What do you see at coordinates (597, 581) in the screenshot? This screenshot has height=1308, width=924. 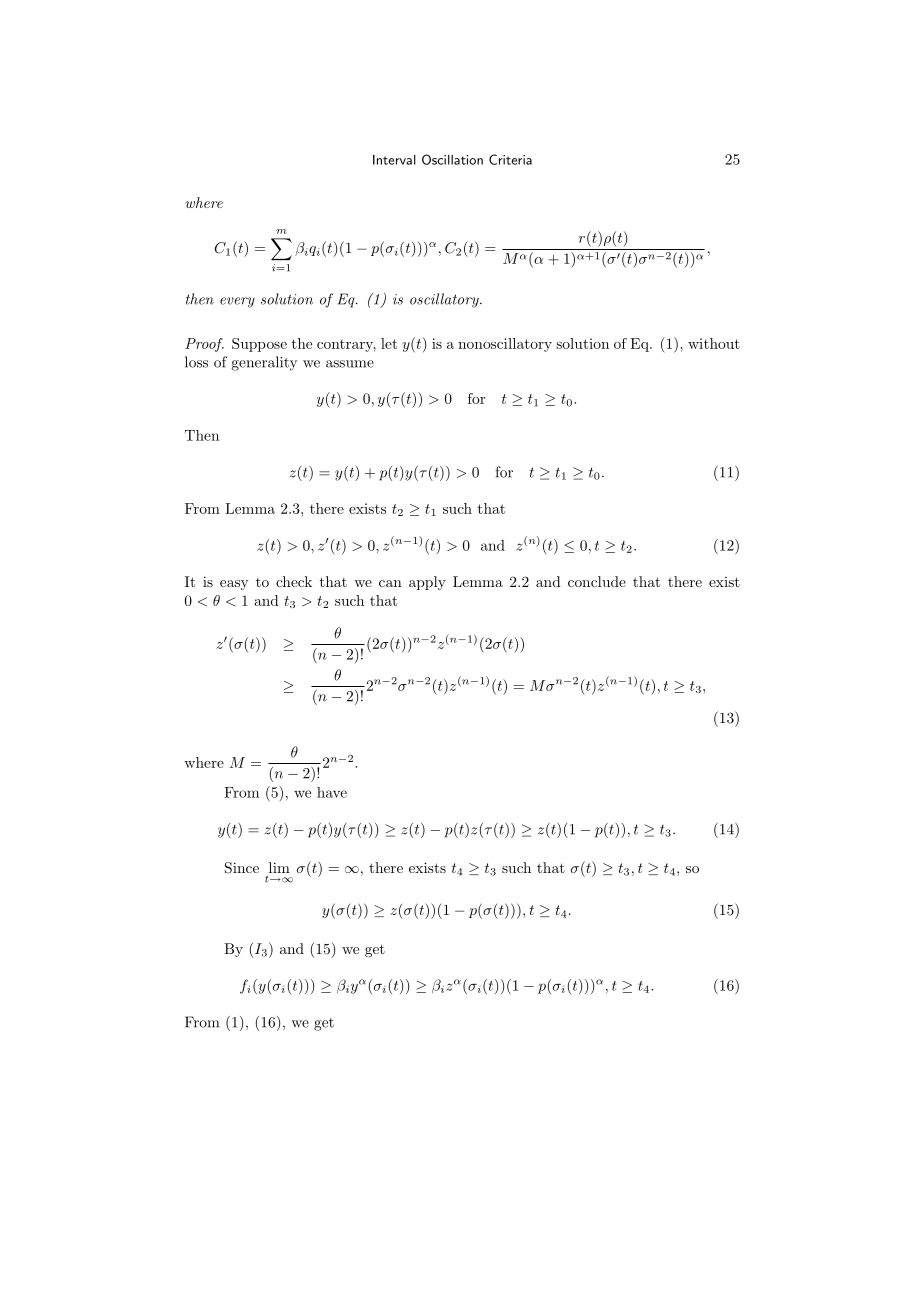 I see `conclude` at bounding box center [597, 581].
